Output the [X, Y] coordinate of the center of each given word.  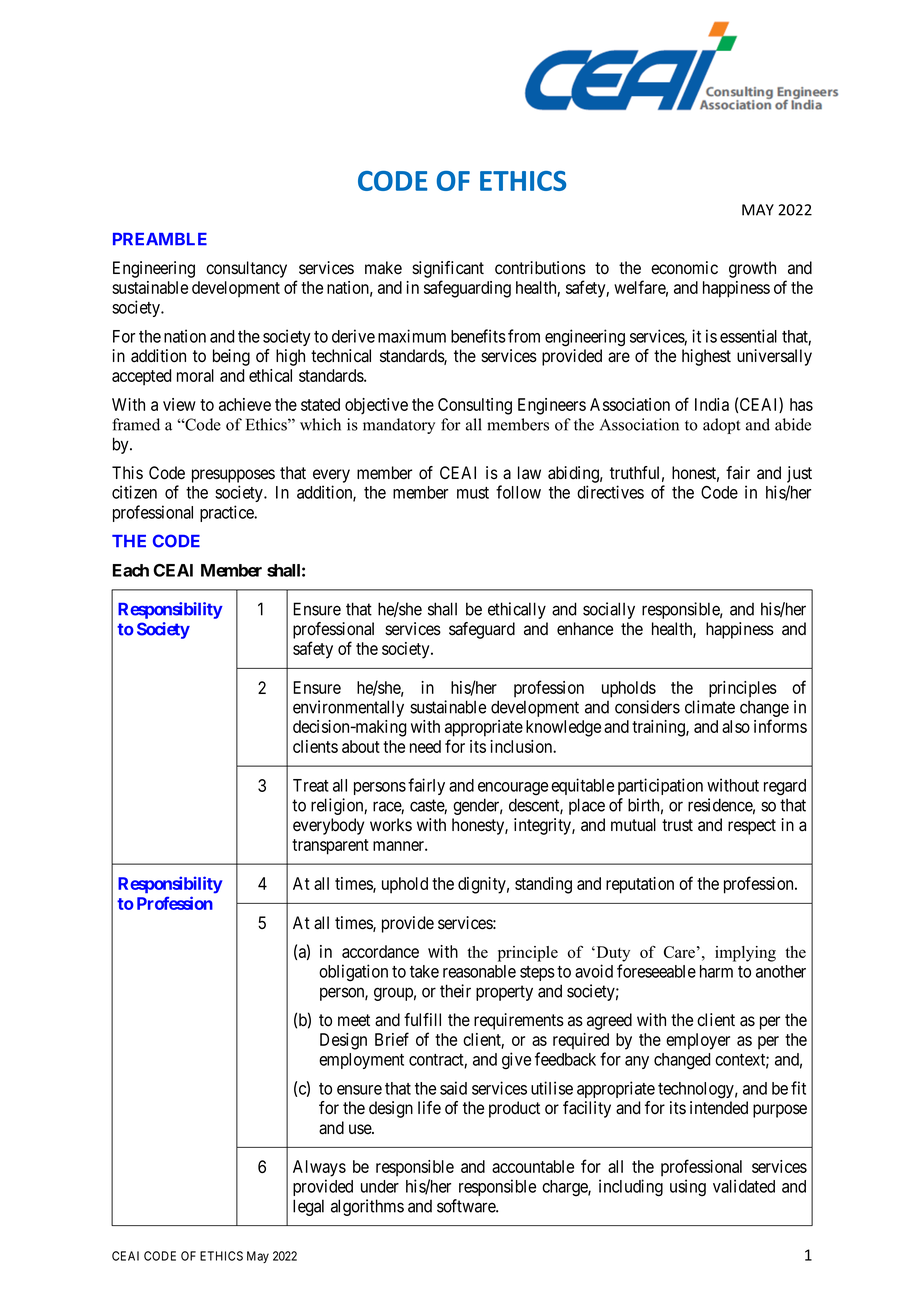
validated [744, 1186]
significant [448, 269]
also [736, 726]
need [425, 746]
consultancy [246, 269]
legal [308, 1207]
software [467, 1206]
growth [752, 269]
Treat [311, 785]
